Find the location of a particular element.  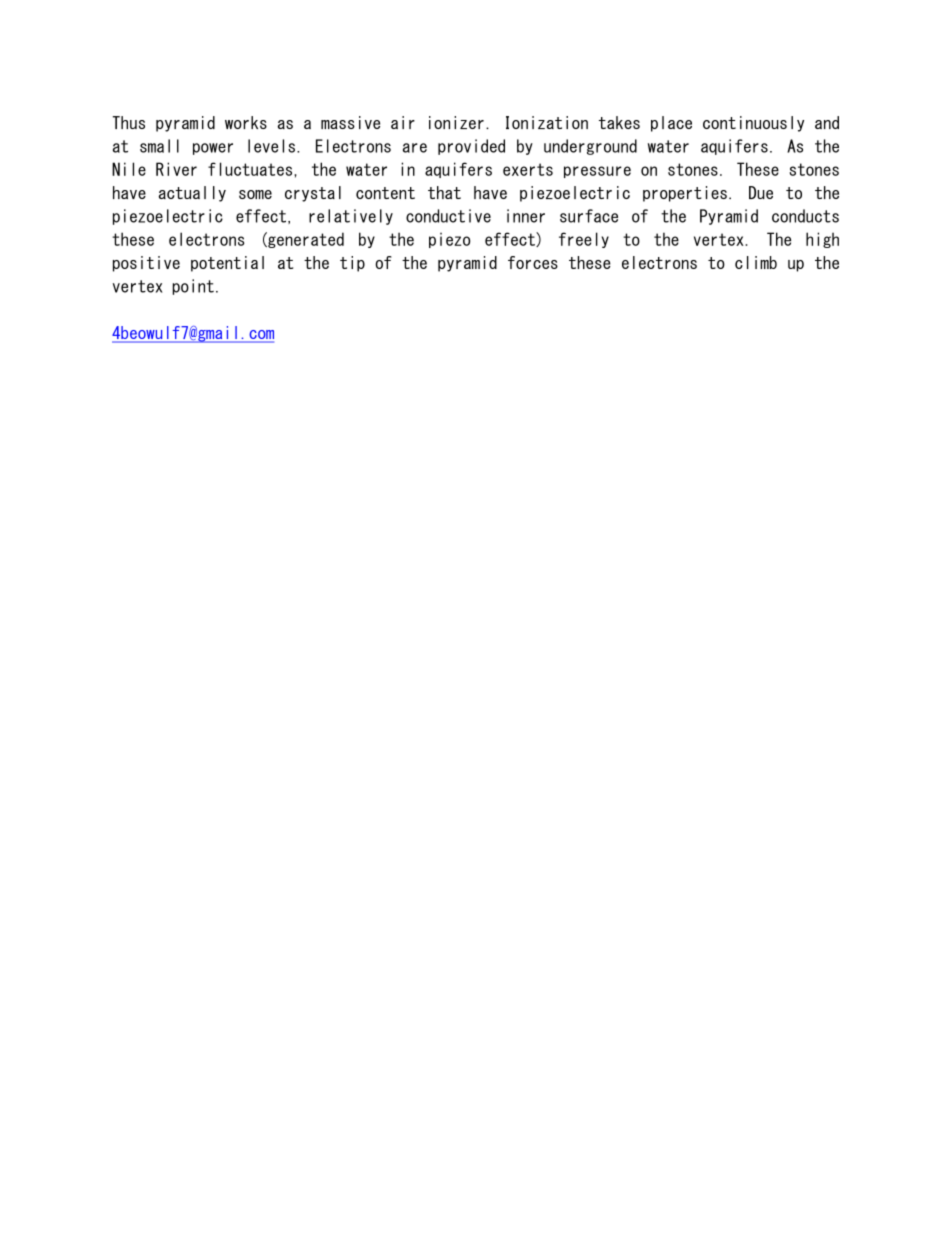

conductive is located at coordinates (448, 216).
